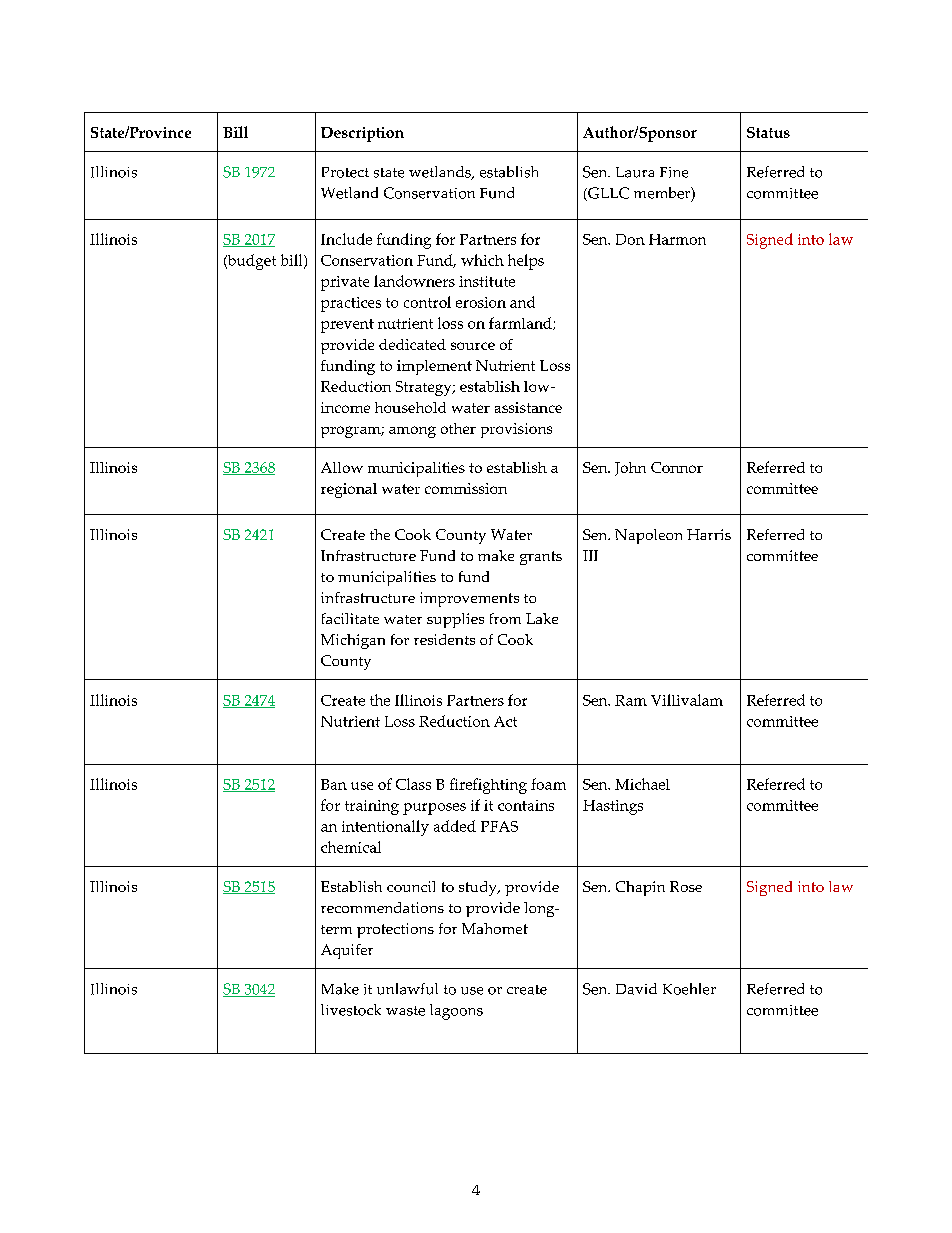 This document has width=952, height=1233. I want to click on Description, so click(362, 134).
